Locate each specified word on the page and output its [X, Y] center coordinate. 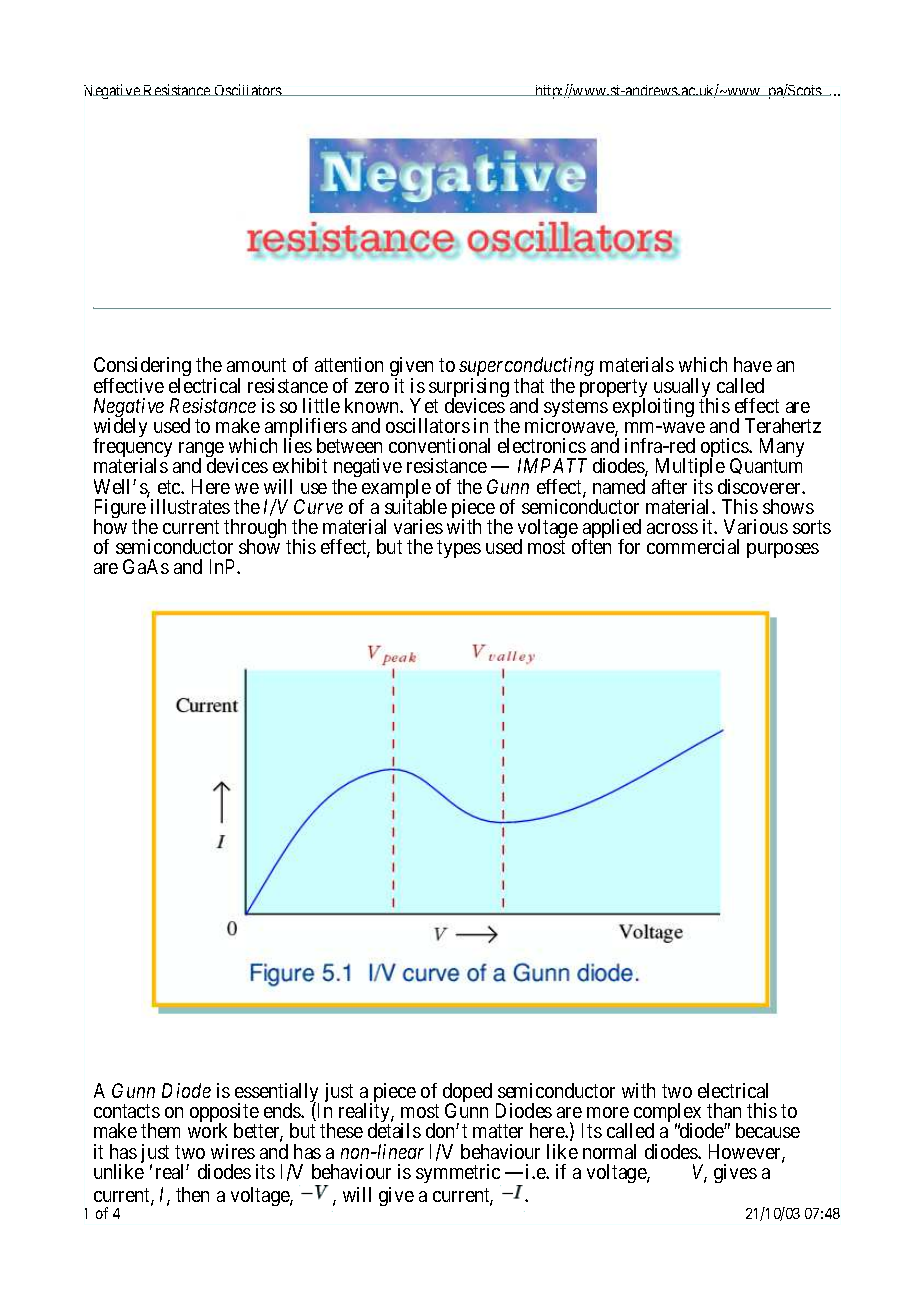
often [591, 546]
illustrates [190, 506]
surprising [469, 389]
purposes [783, 550]
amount [256, 365]
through [256, 530]
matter [498, 1131]
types [459, 549]
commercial [693, 546]
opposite [224, 1114]
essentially [277, 1094]
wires [233, 1151]
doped [467, 1094]
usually [682, 389]
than [724, 1110]
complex [666, 1114]
